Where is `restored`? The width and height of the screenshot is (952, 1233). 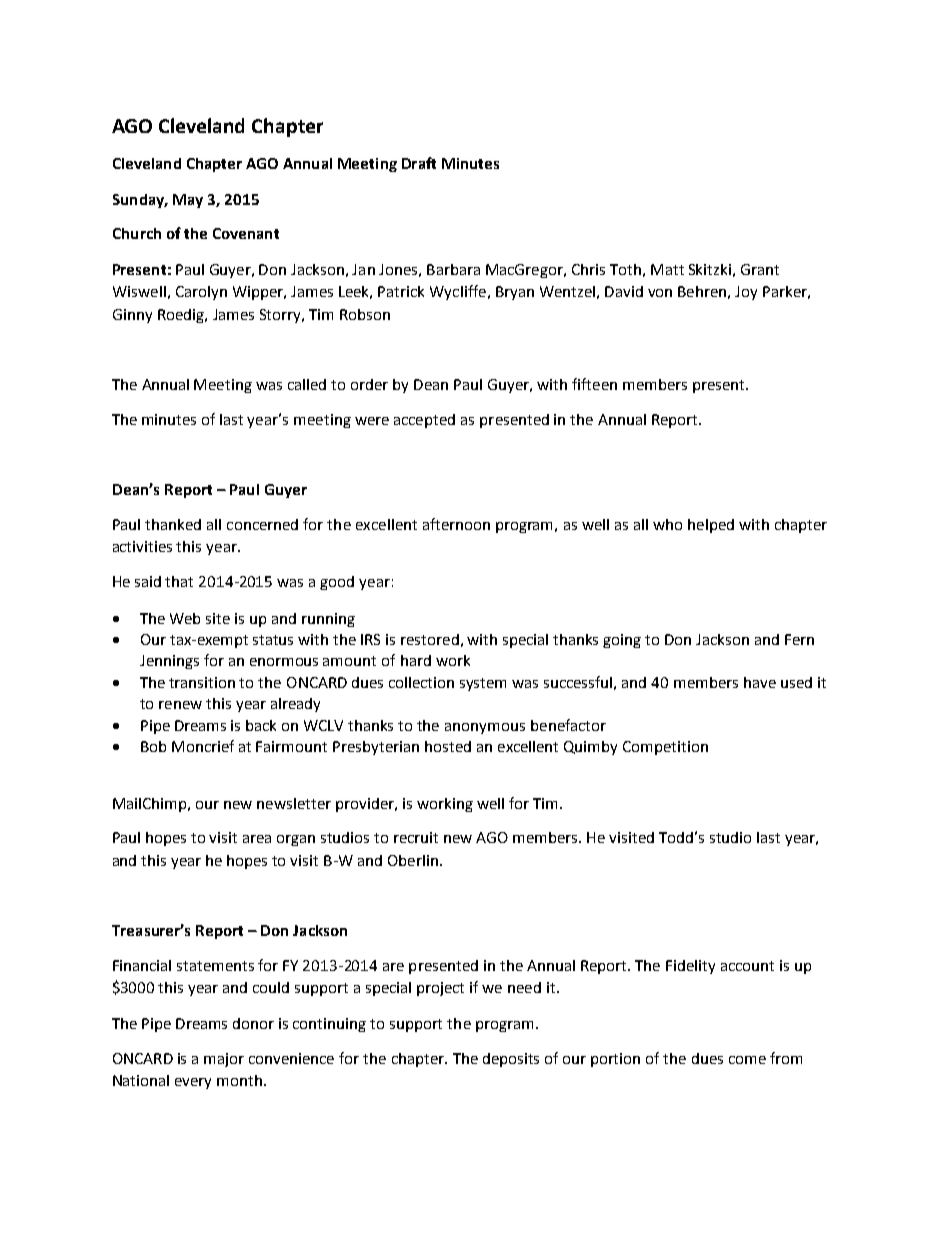
restored is located at coordinates (430, 639).
